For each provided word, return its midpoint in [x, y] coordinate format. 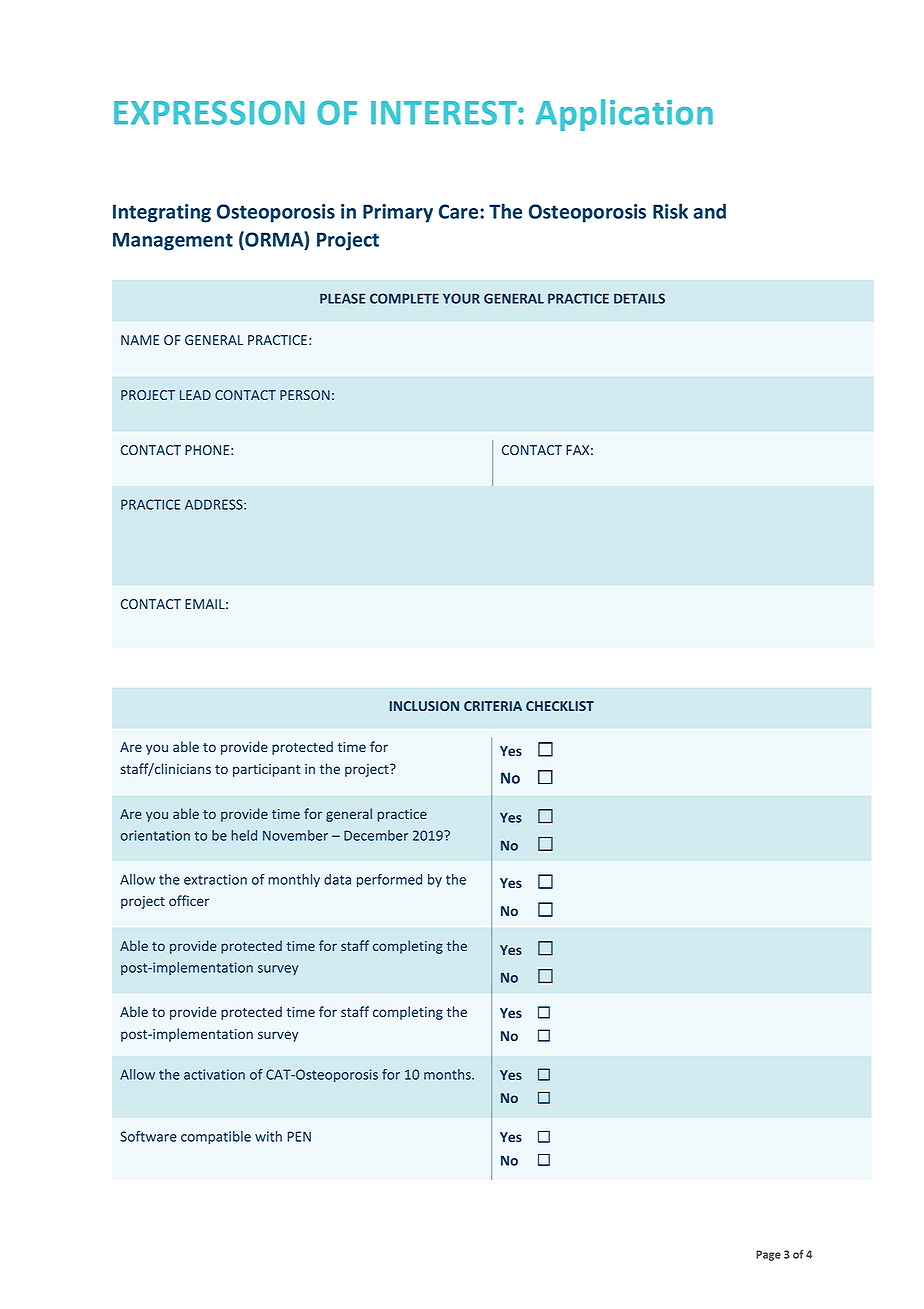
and [709, 211]
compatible [216, 1137]
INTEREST [445, 113]
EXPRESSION [209, 113]
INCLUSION [424, 706]
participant [267, 770]
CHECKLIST [560, 706]
